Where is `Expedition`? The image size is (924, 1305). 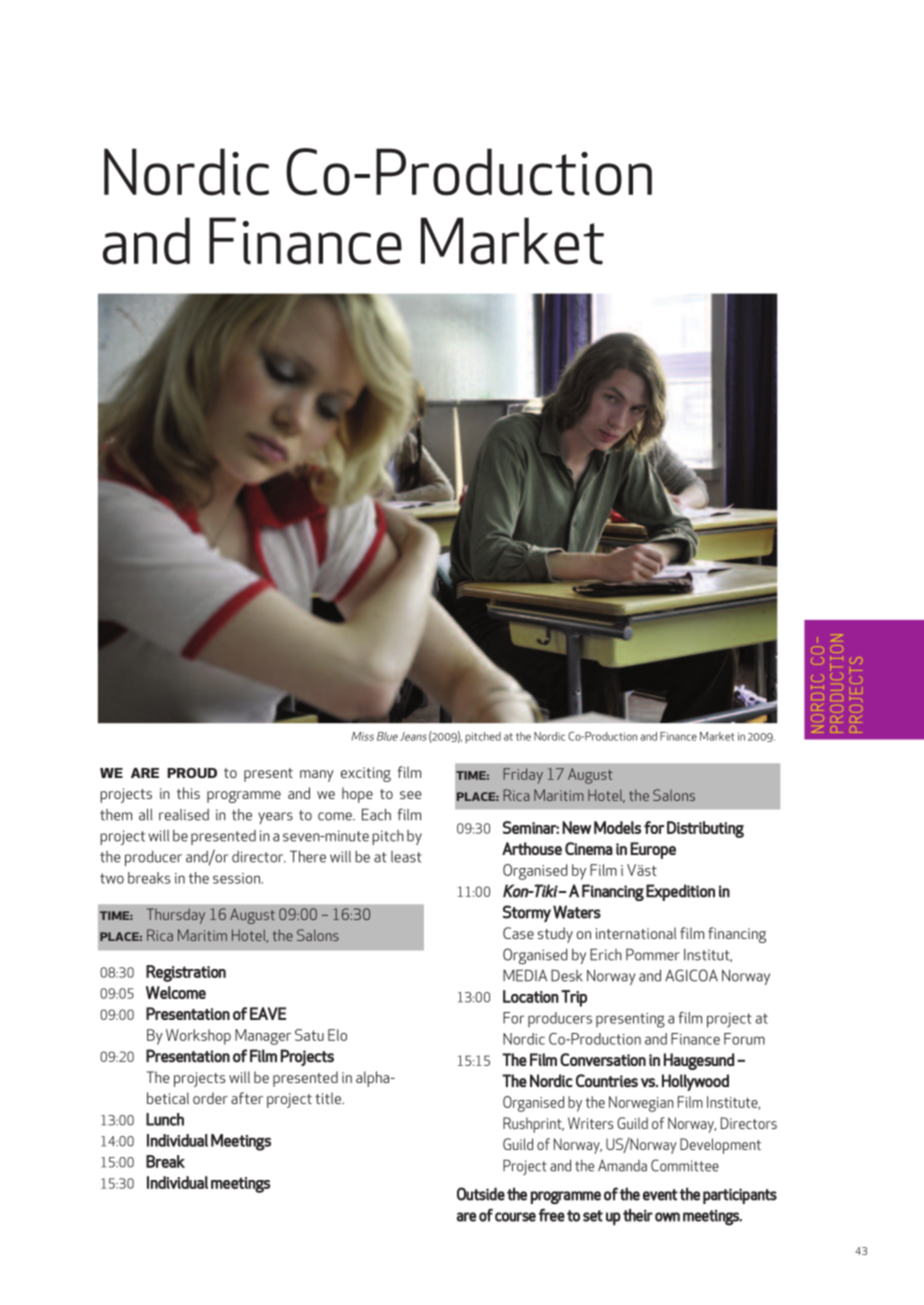
Expedition is located at coordinates (680, 892).
